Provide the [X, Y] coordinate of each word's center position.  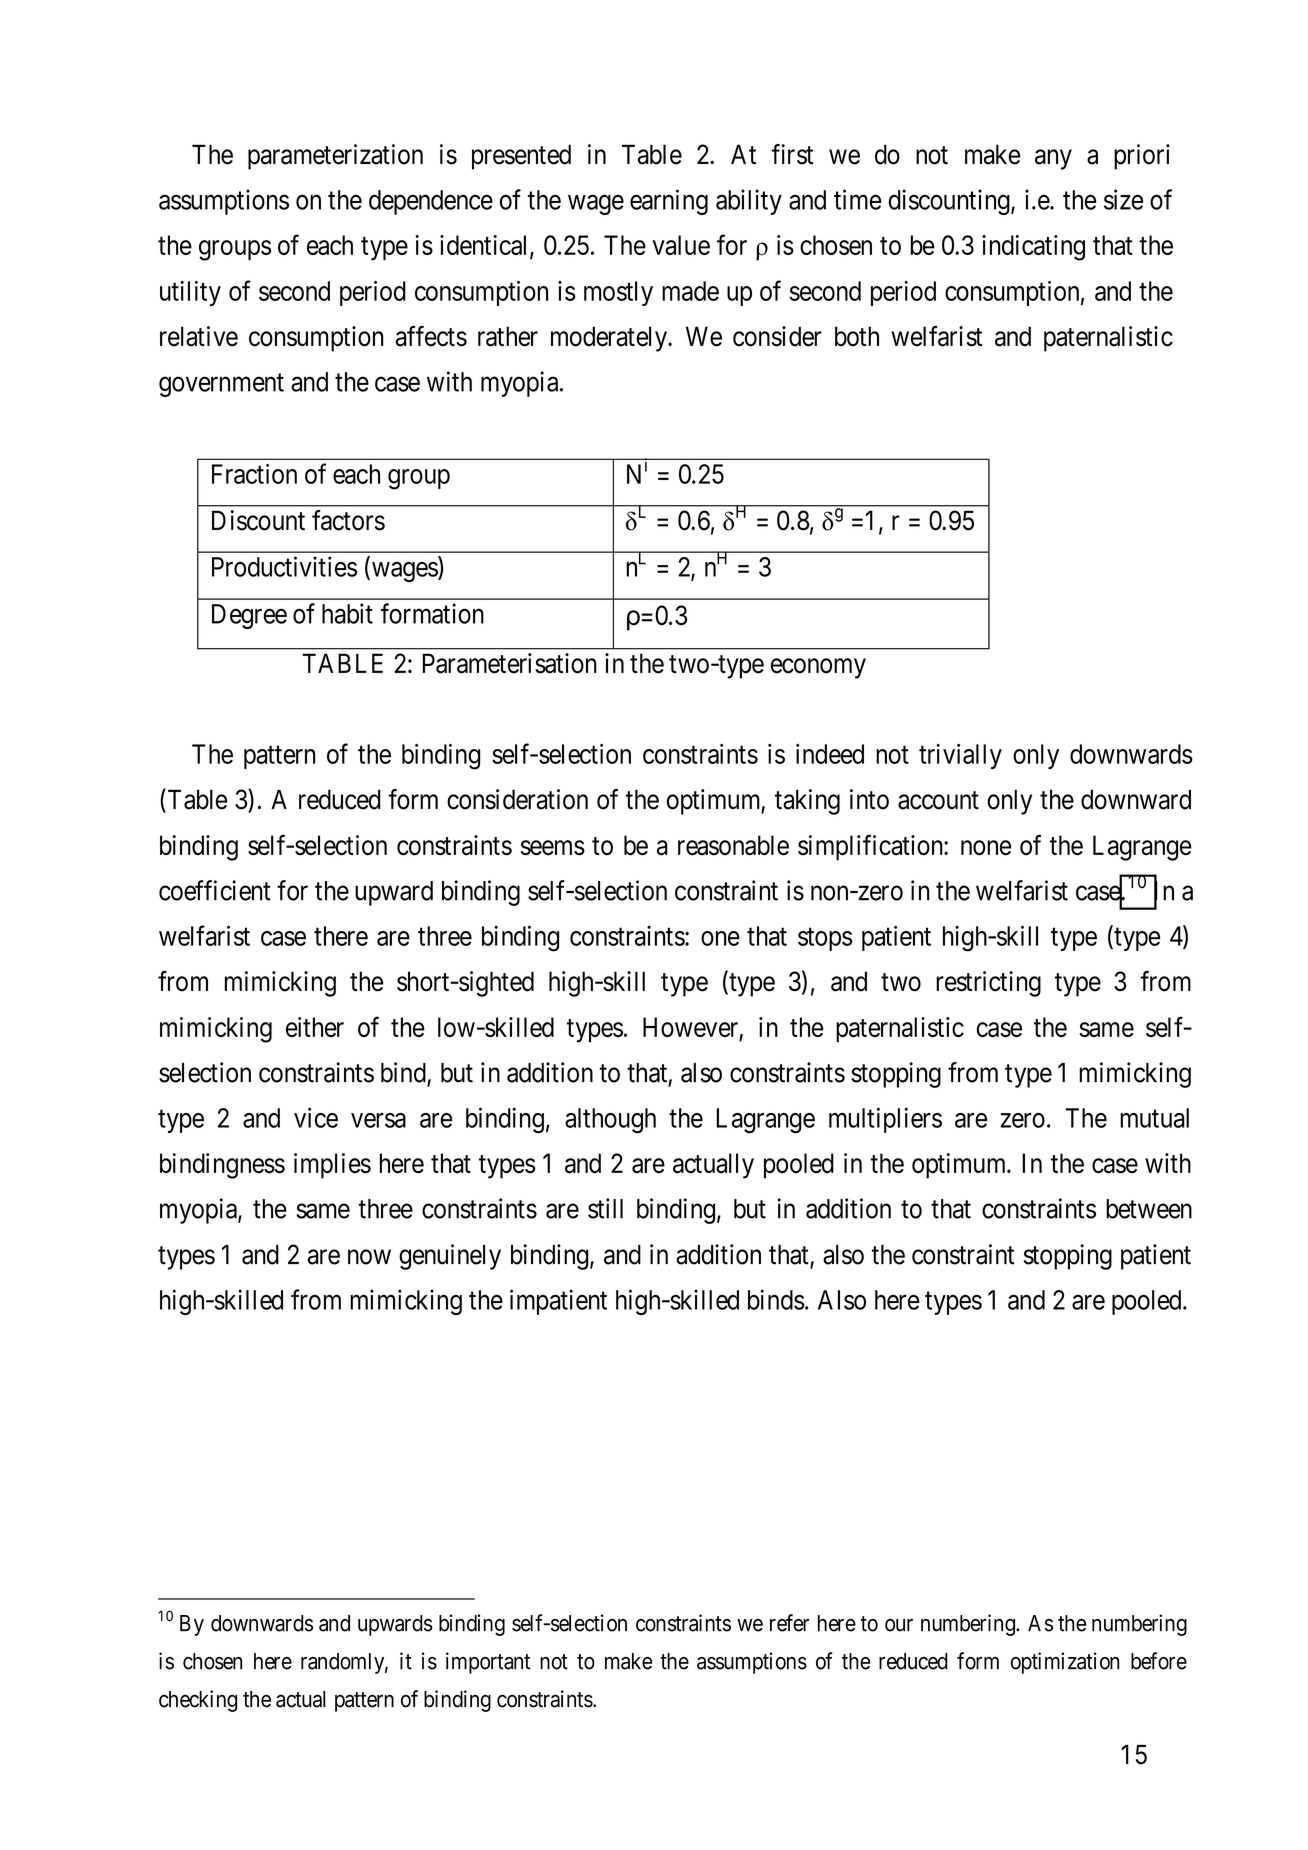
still [605, 1208]
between [1149, 1209]
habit [347, 613]
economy [818, 668]
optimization [1065, 1663]
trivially [960, 756]
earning [669, 202]
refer [789, 1623]
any [1053, 159]
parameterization [335, 157]
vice [316, 1117]
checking [198, 1701]
